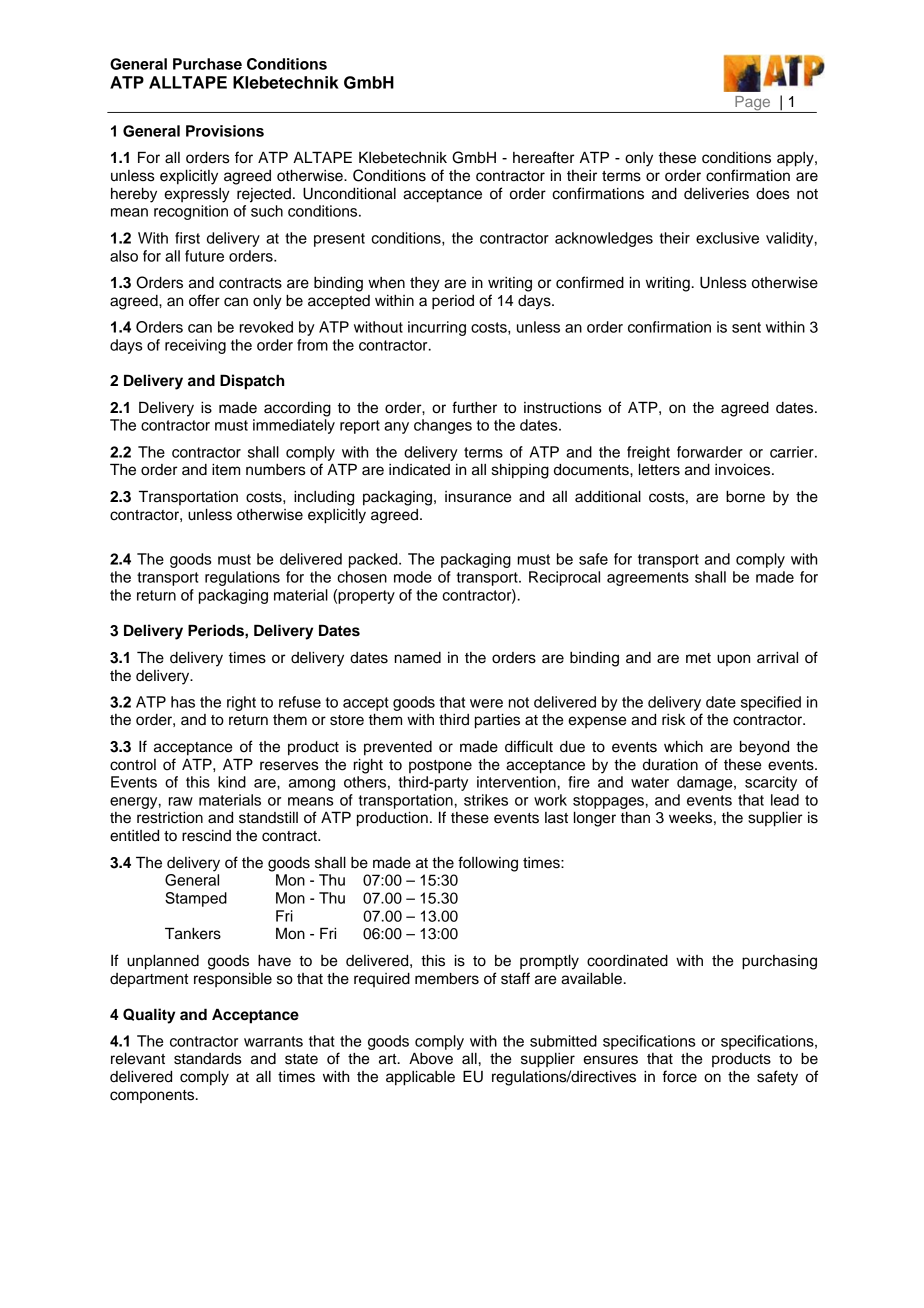  I want to click on agreements, so click(648, 579).
